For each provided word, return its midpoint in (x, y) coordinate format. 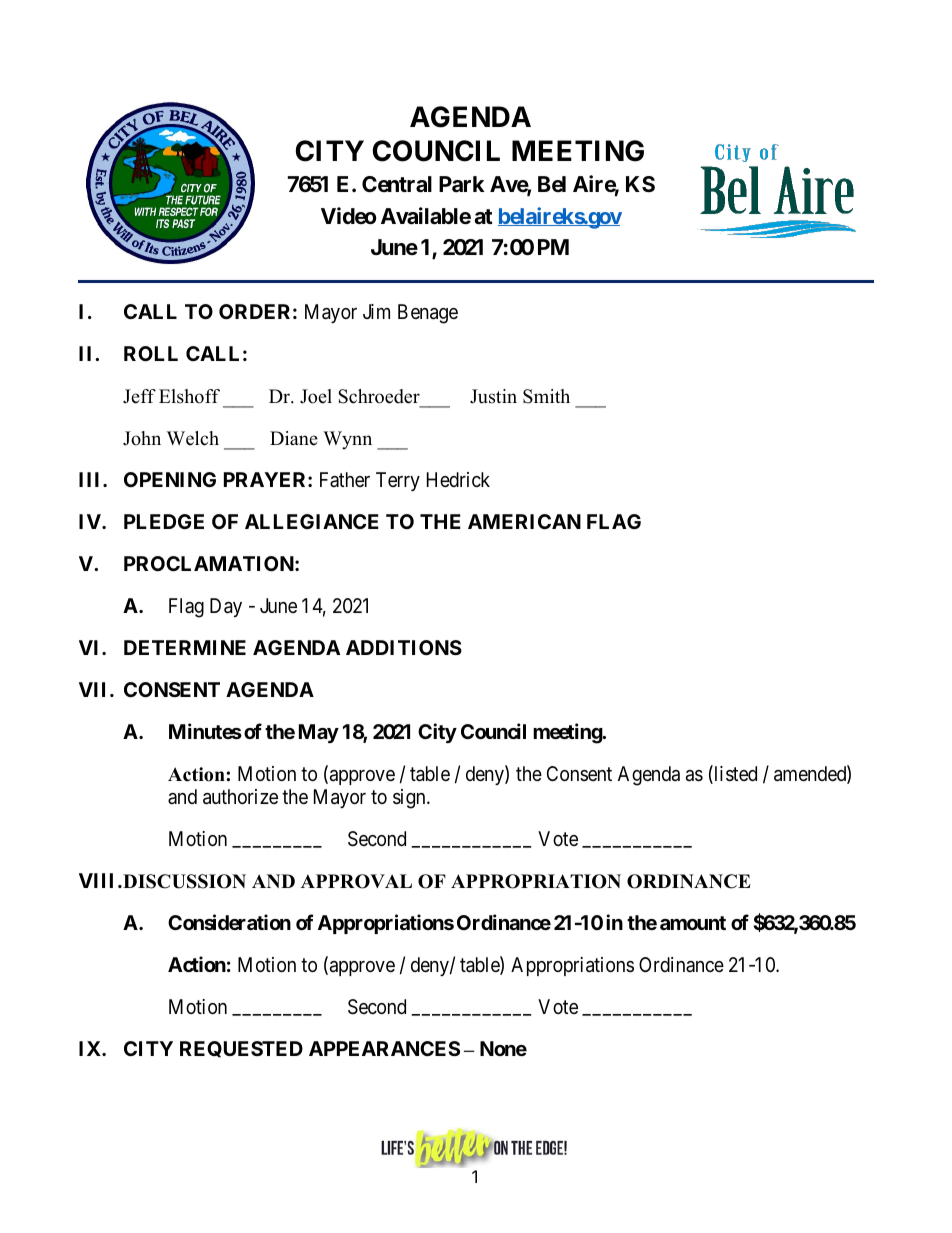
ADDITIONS (404, 647)
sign (410, 799)
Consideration (229, 922)
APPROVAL (356, 881)
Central (397, 184)
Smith (546, 396)
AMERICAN (524, 521)
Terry (398, 481)
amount (693, 923)
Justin (493, 396)
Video (348, 215)
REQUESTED (241, 1049)
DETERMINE (185, 647)
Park (462, 184)
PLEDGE (164, 521)
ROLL (151, 353)
